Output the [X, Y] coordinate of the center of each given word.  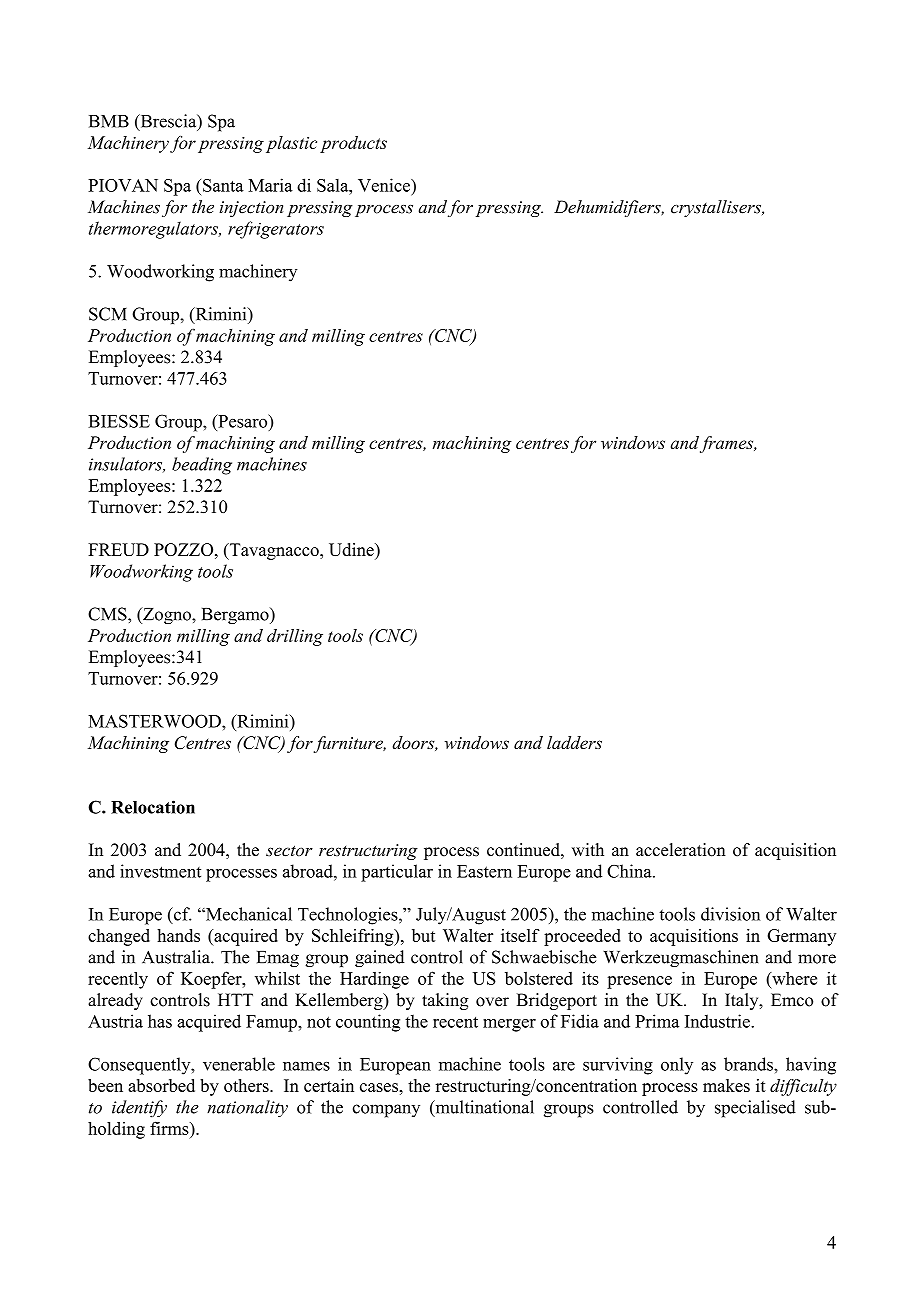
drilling [295, 637]
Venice [385, 185]
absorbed [161, 1085]
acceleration [681, 850]
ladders [574, 742]
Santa [223, 185]
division [730, 914]
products [353, 144]
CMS [108, 614]
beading [202, 466]
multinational [483, 1108]
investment [160, 871]
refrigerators [276, 230]
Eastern [484, 871]
